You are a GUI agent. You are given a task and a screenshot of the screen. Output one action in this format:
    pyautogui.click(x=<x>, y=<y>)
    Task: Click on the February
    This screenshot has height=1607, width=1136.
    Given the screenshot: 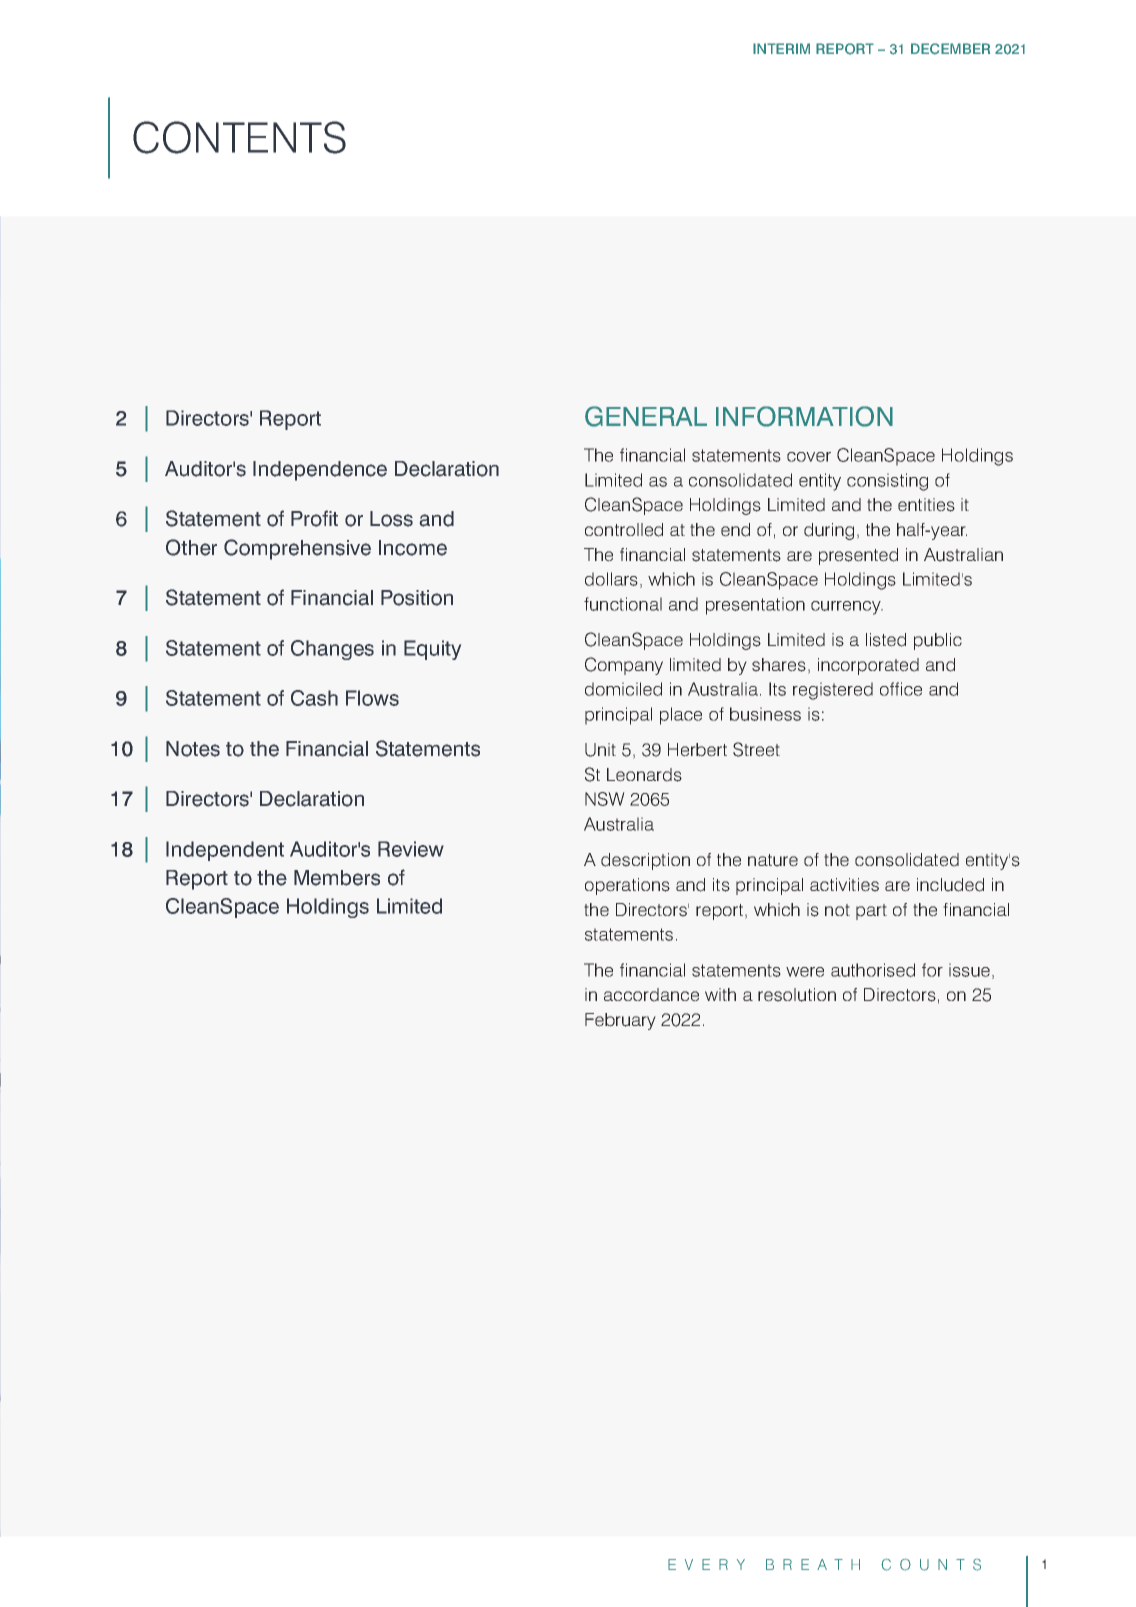 What is the action you would take?
    pyautogui.click(x=620, y=1021)
